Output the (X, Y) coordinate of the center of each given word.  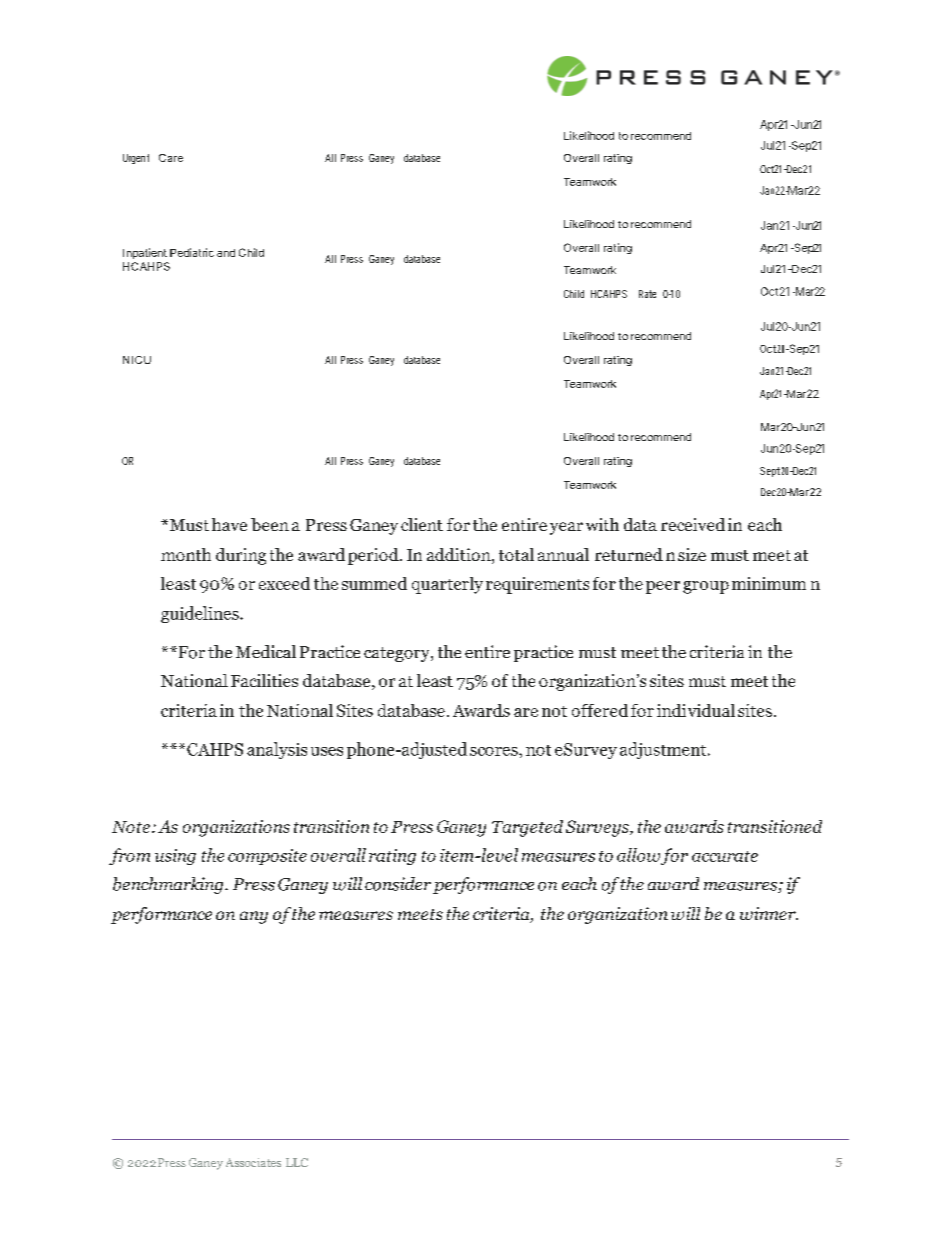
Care (171, 158)
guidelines (201, 614)
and (226, 253)
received (693, 524)
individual (696, 710)
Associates (253, 1162)
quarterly (447, 585)
